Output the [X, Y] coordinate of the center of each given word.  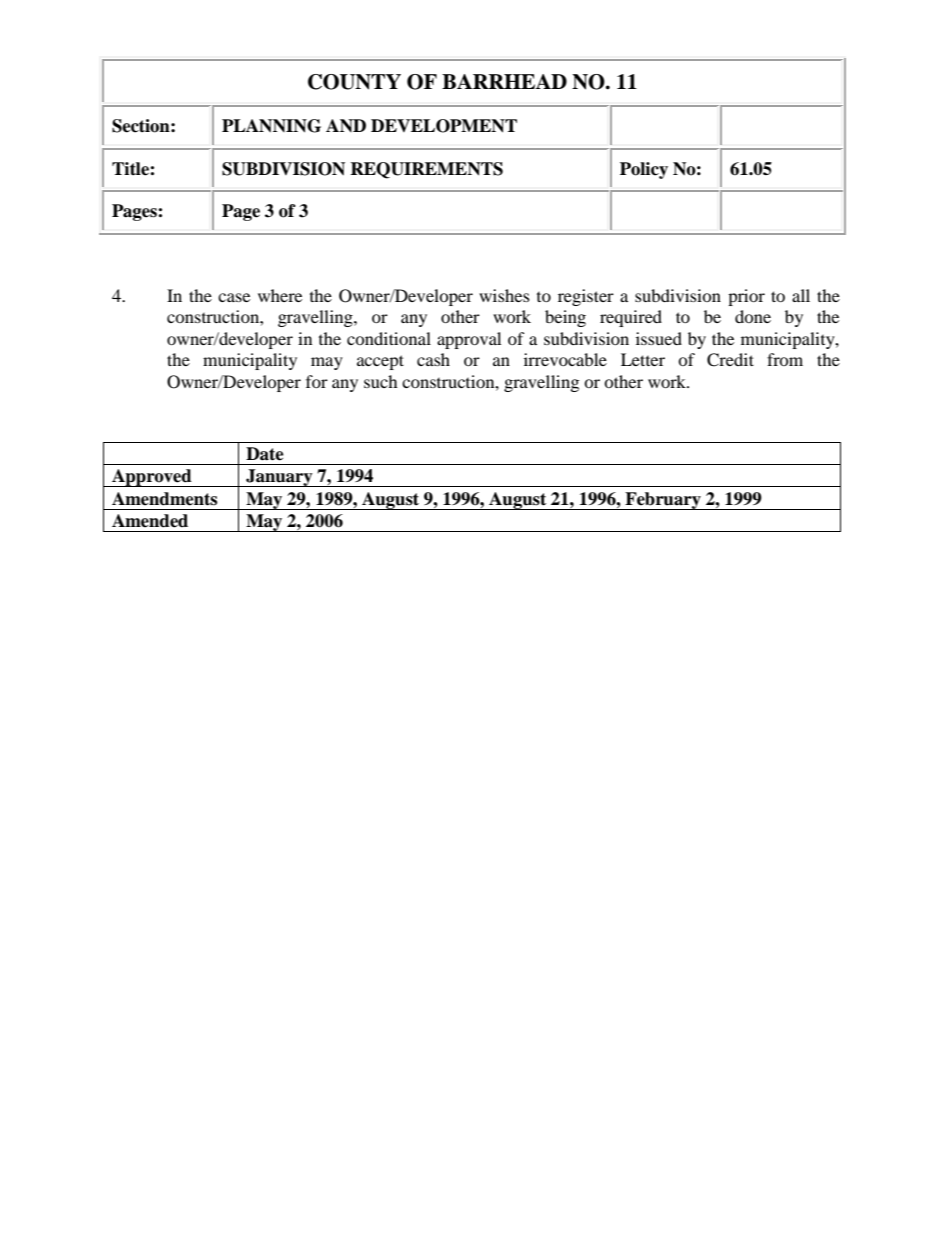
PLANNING [271, 126]
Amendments [164, 499]
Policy [644, 170]
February [663, 501]
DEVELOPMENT [444, 126]
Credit [730, 360]
